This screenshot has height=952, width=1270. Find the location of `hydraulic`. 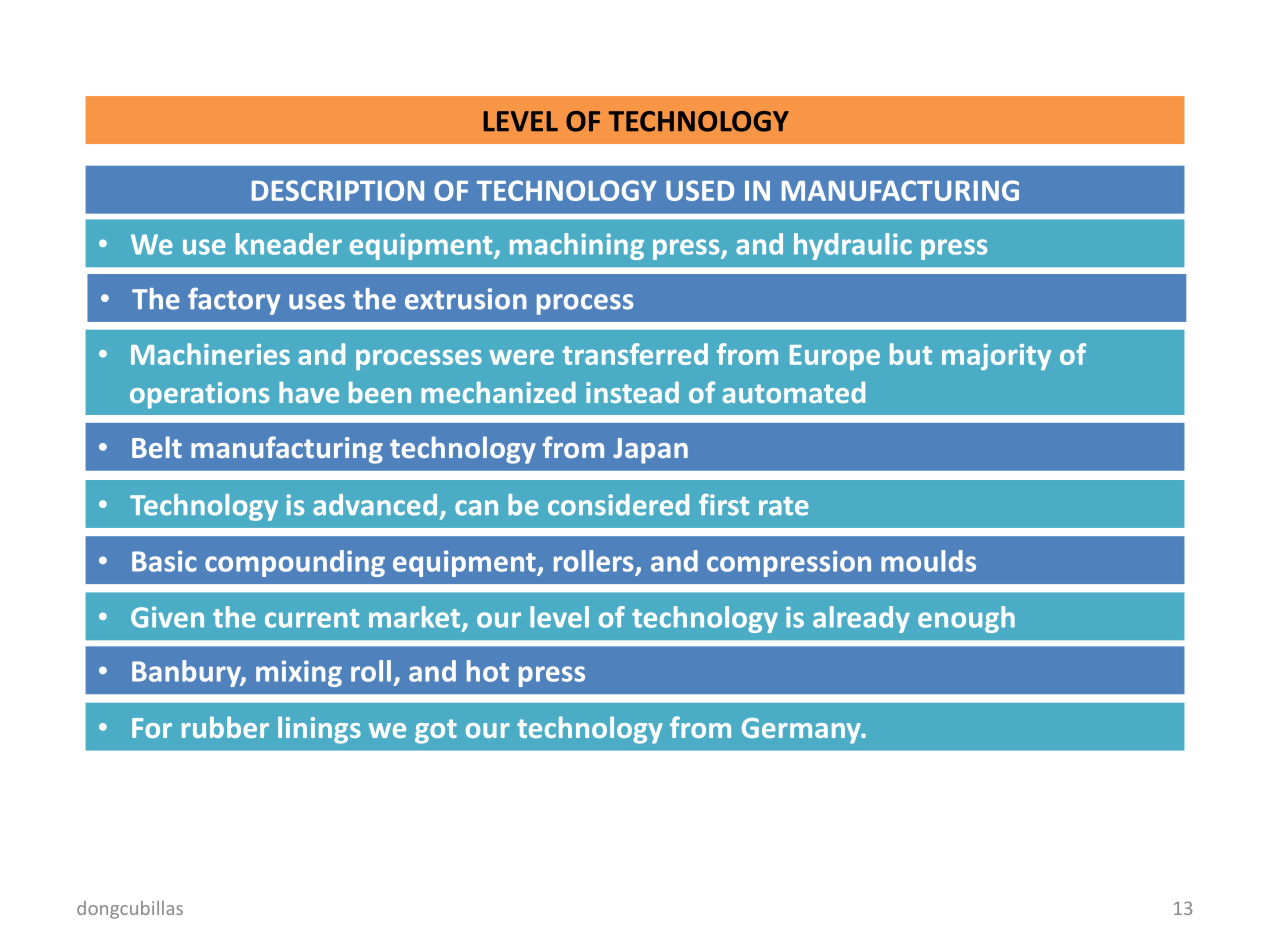

hydraulic is located at coordinates (853, 246).
